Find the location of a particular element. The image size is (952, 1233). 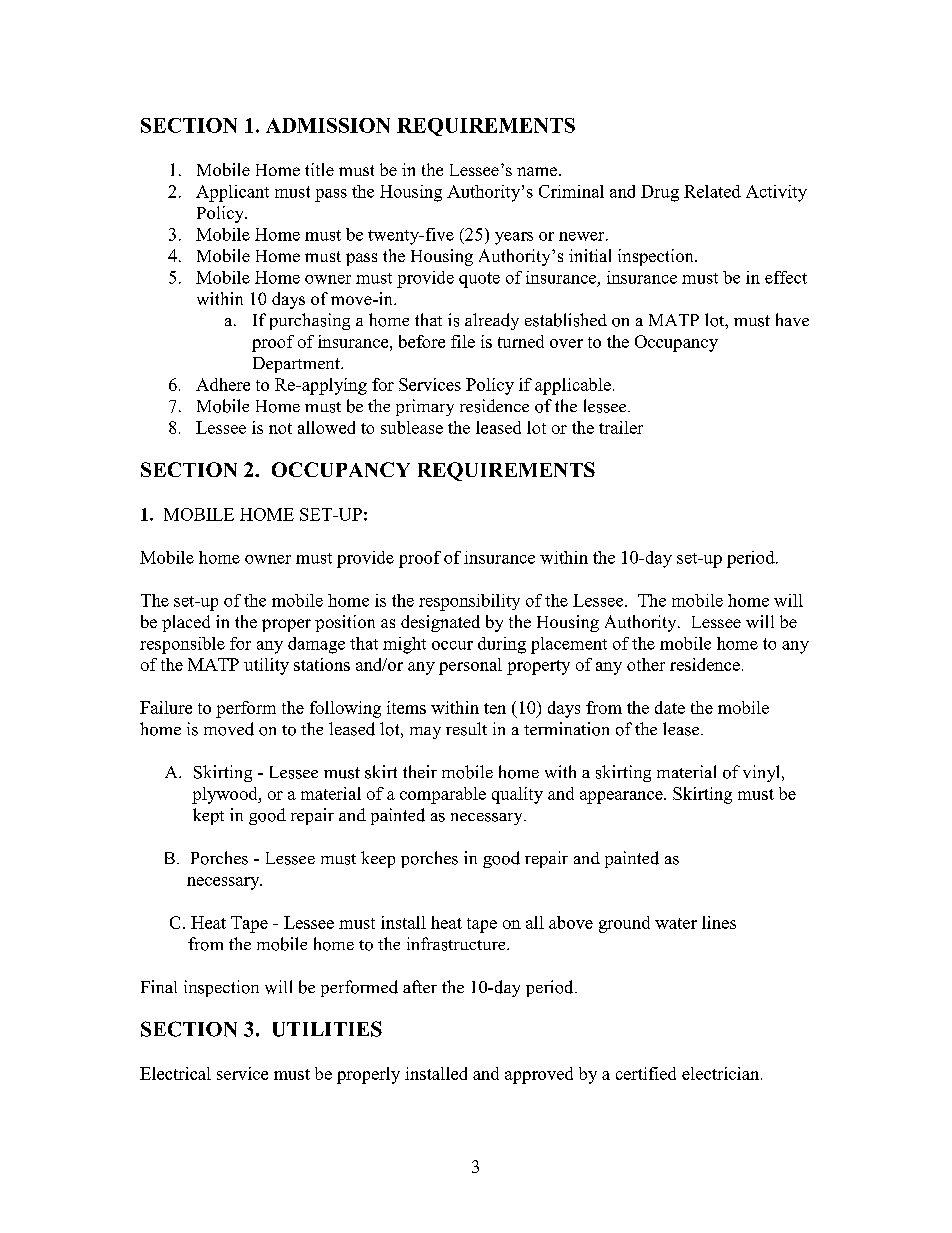

Applicant is located at coordinates (232, 193).
